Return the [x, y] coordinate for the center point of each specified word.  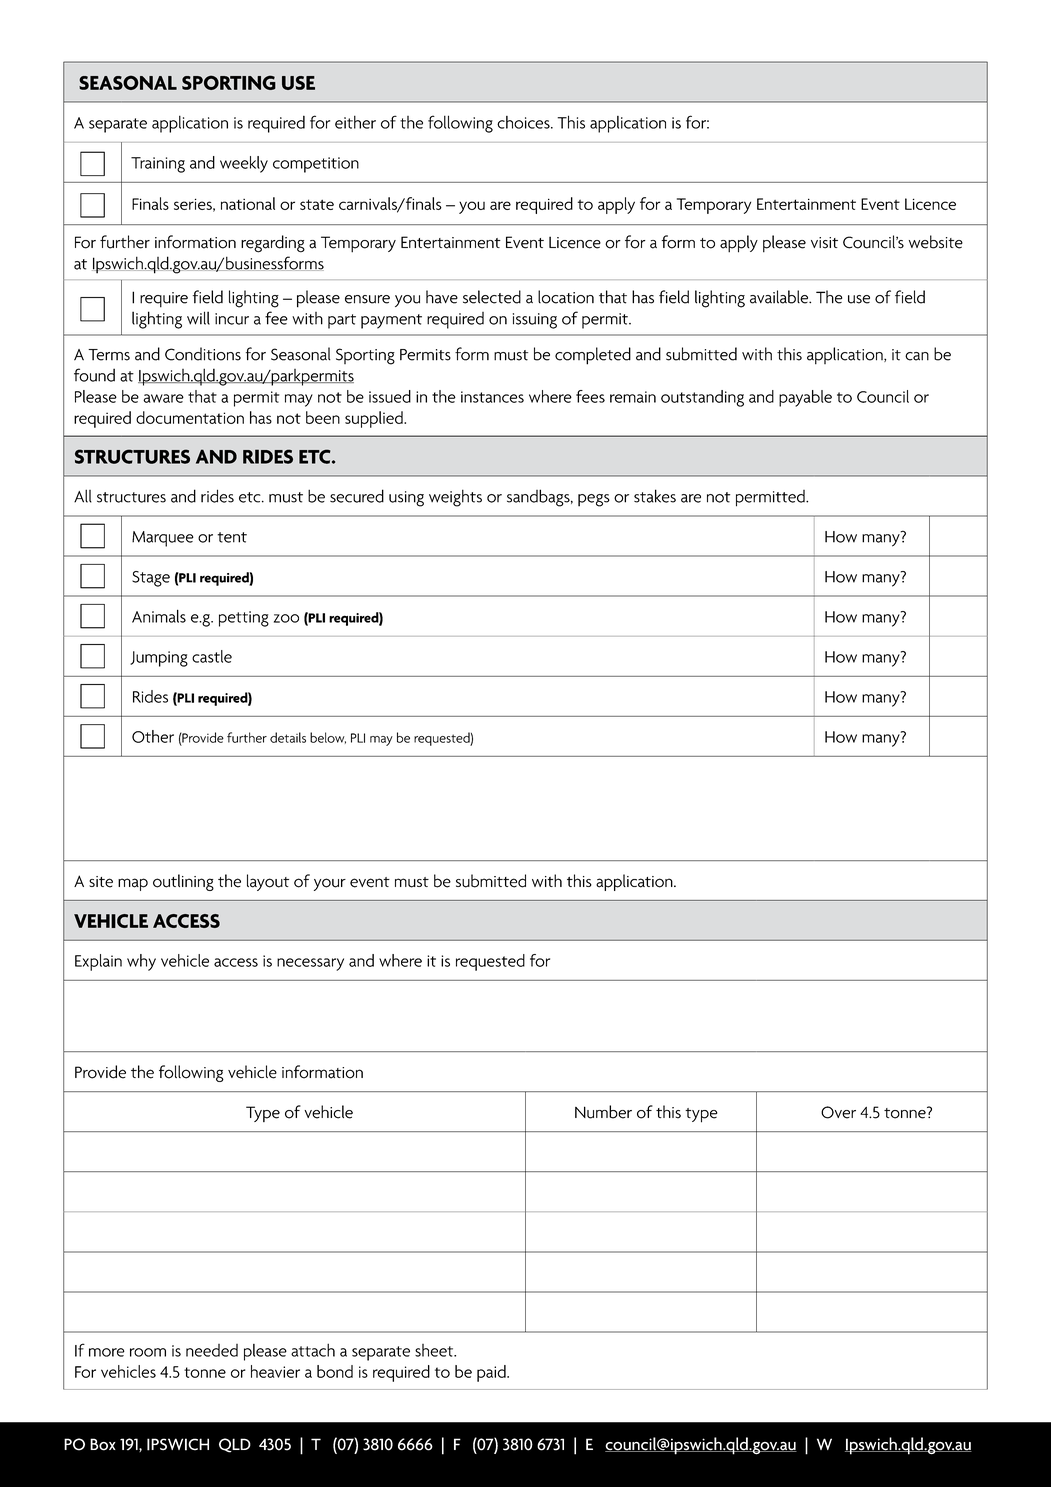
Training [158, 165]
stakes [655, 496]
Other [153, 736]
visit [824, 243]
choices [524, 122]
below [328, 738]
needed [212, 1350]
